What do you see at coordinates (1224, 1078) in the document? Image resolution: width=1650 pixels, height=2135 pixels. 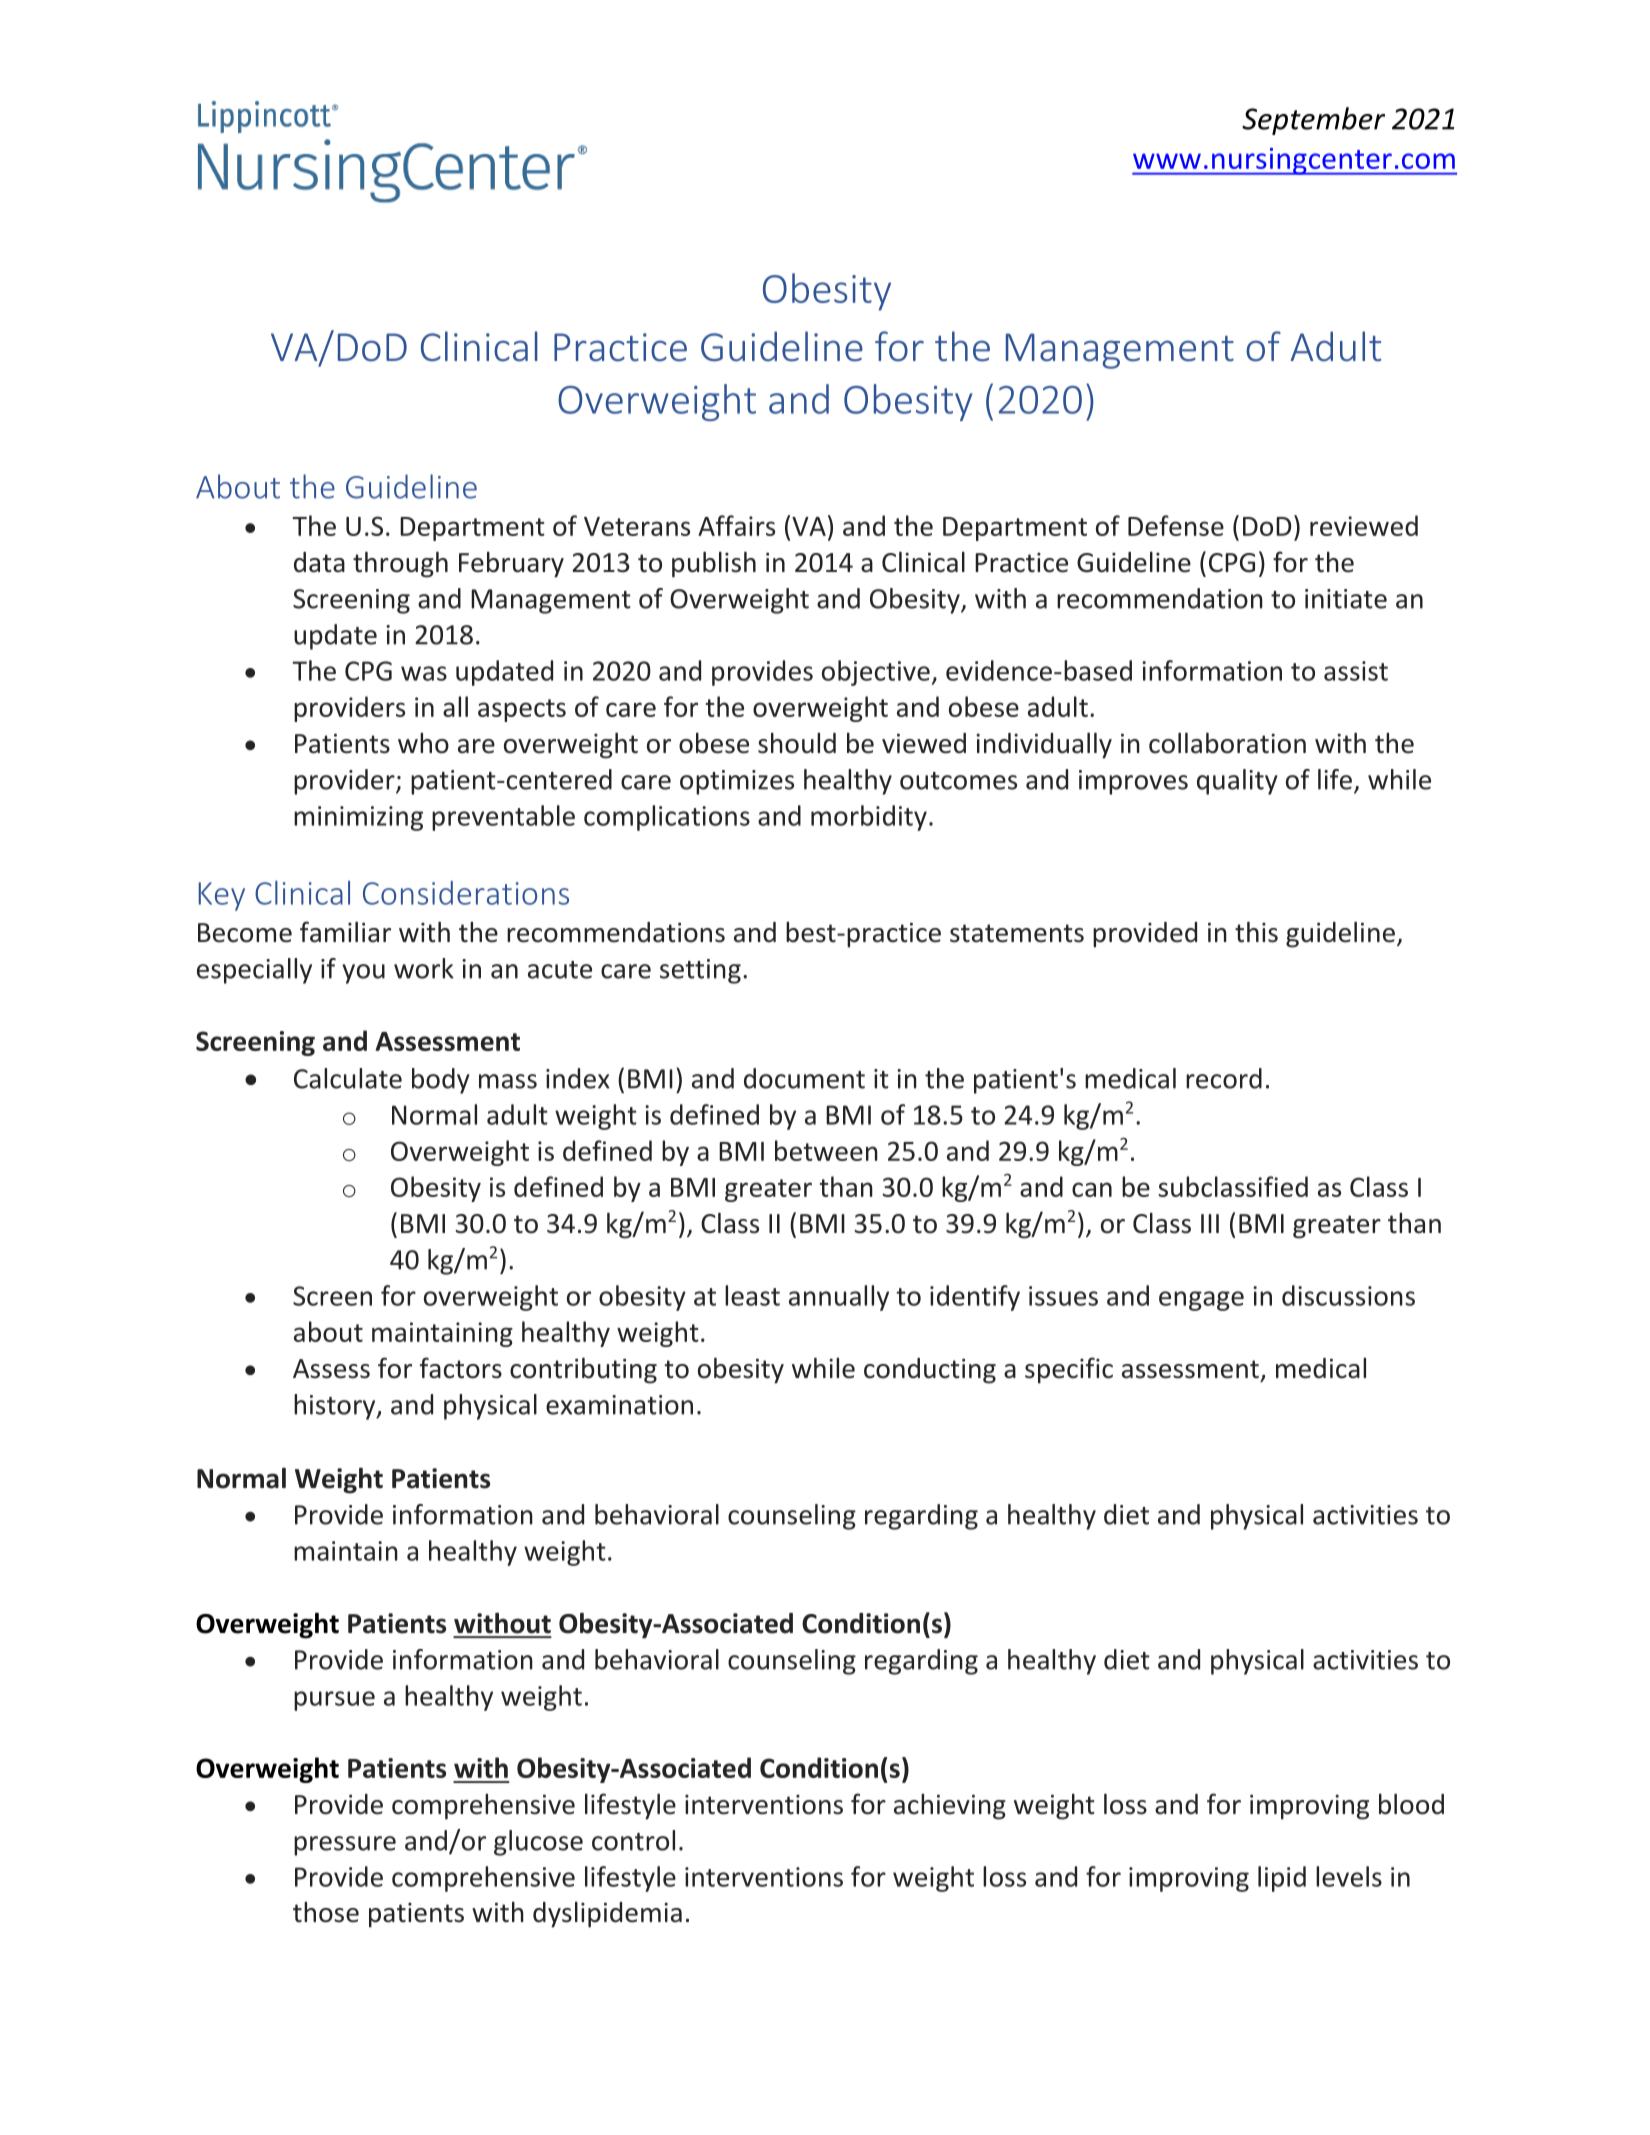 I see `record` at bounding box center [1224, 1078].
